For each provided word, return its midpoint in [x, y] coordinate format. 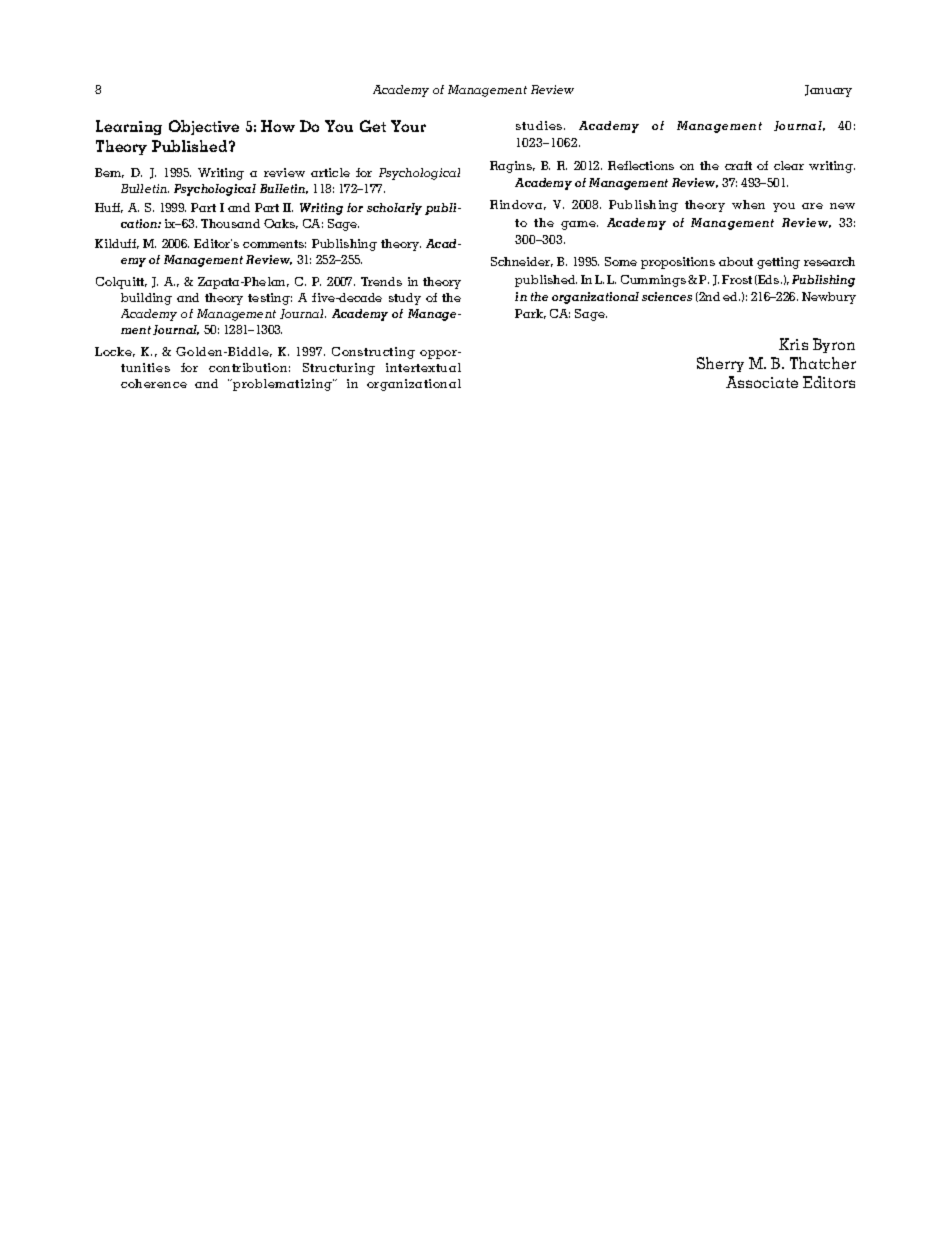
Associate [762, 382]
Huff [109, 208]
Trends [381, 281]
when [748, 204]
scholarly [394, 209]
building [146, 299]
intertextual [423, 367]
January [828, 91]
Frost [737, 279]
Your [408, 126]
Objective [204, 127]
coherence [154, 383]
